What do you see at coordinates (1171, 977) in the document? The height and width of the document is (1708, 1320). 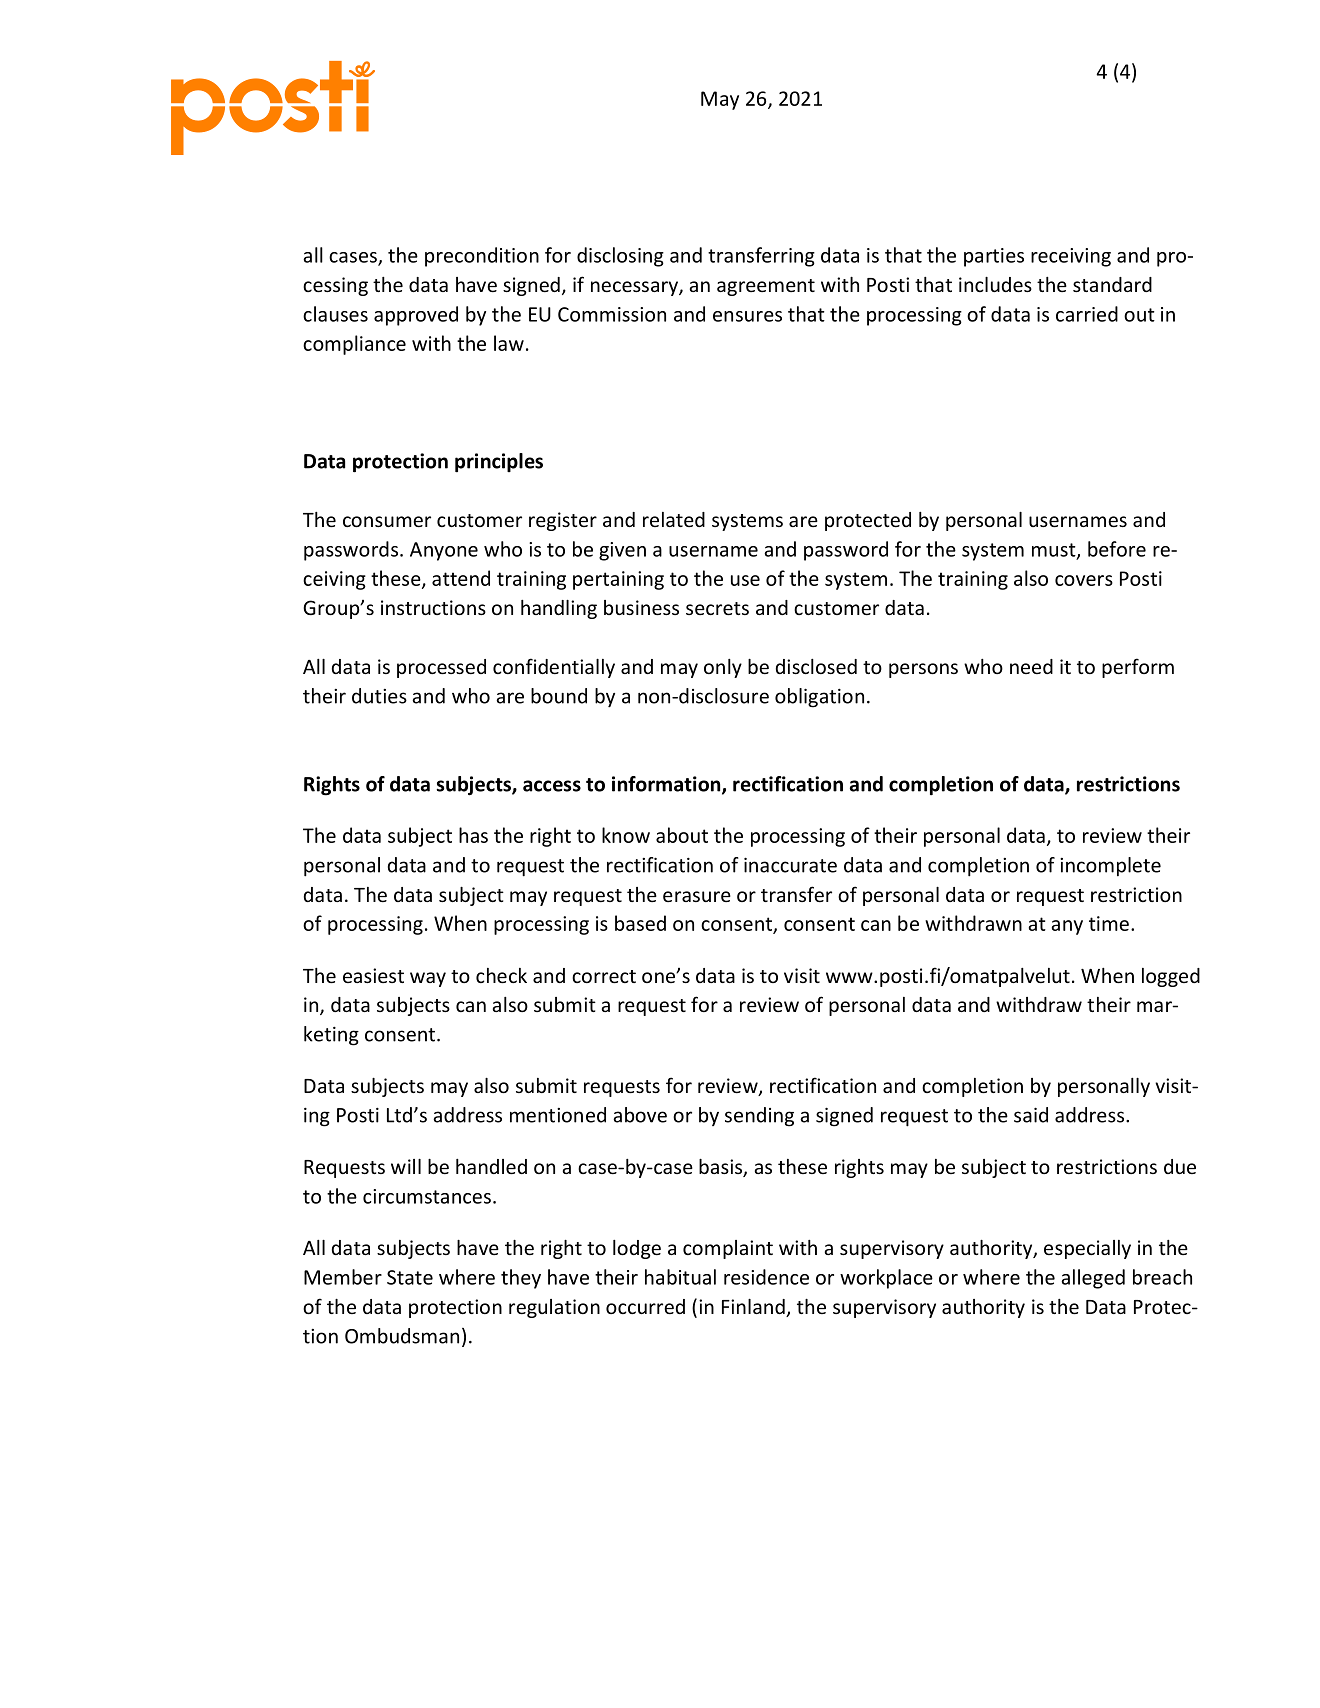 I see `logged` at bounding box center [1171, 977].
